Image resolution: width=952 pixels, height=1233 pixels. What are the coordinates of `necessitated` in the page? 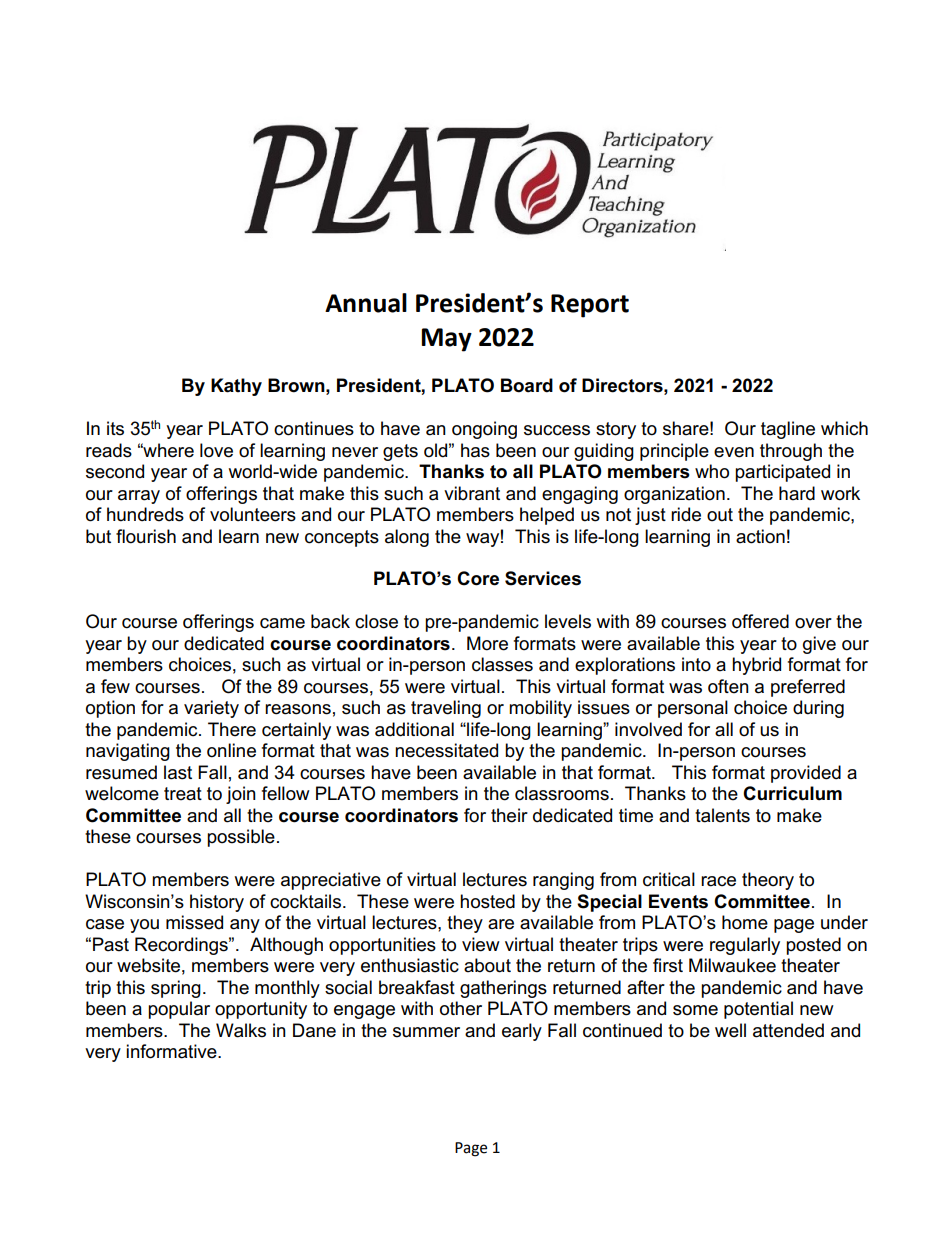 It's located at (446, 750).
